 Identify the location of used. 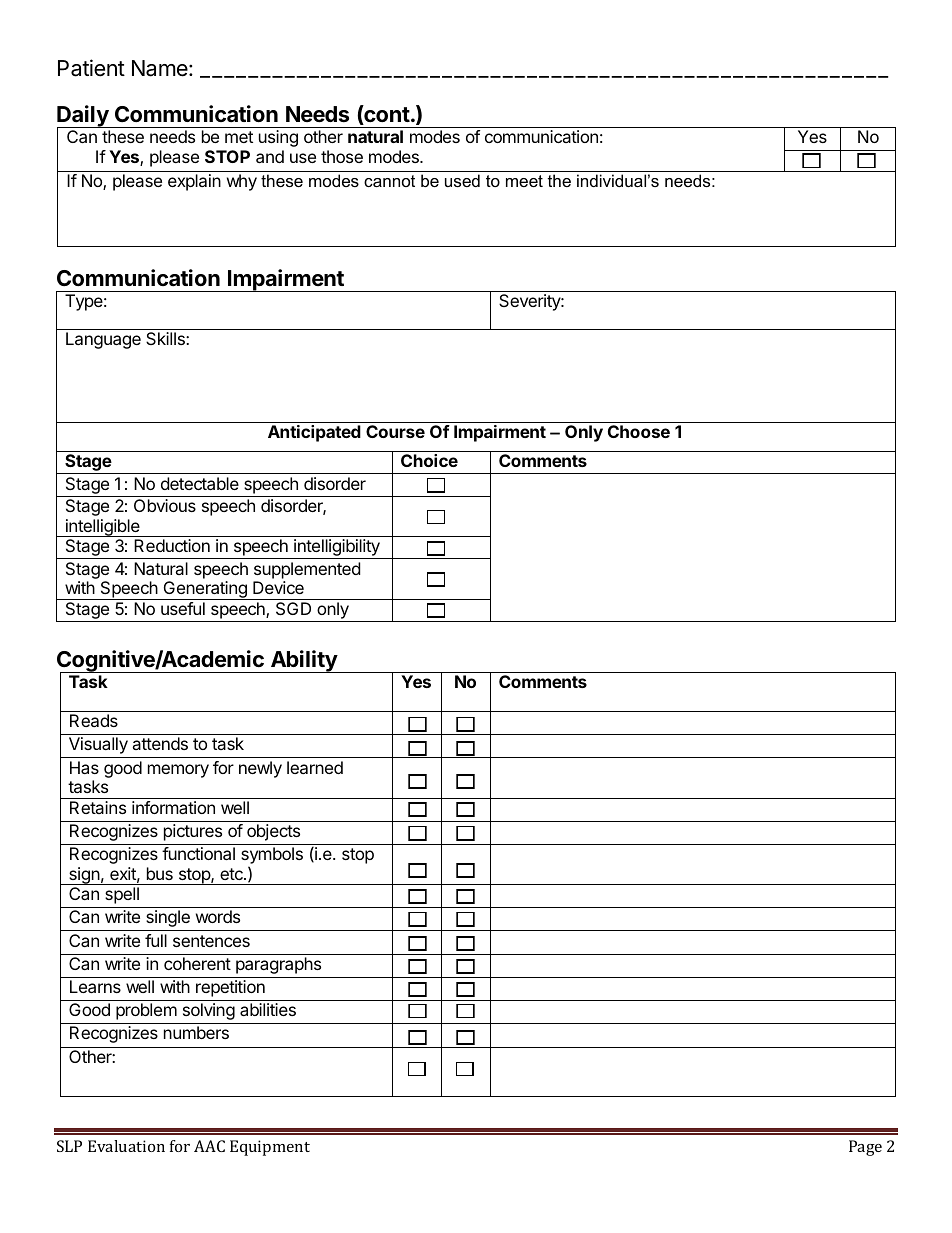
(462, 180).
